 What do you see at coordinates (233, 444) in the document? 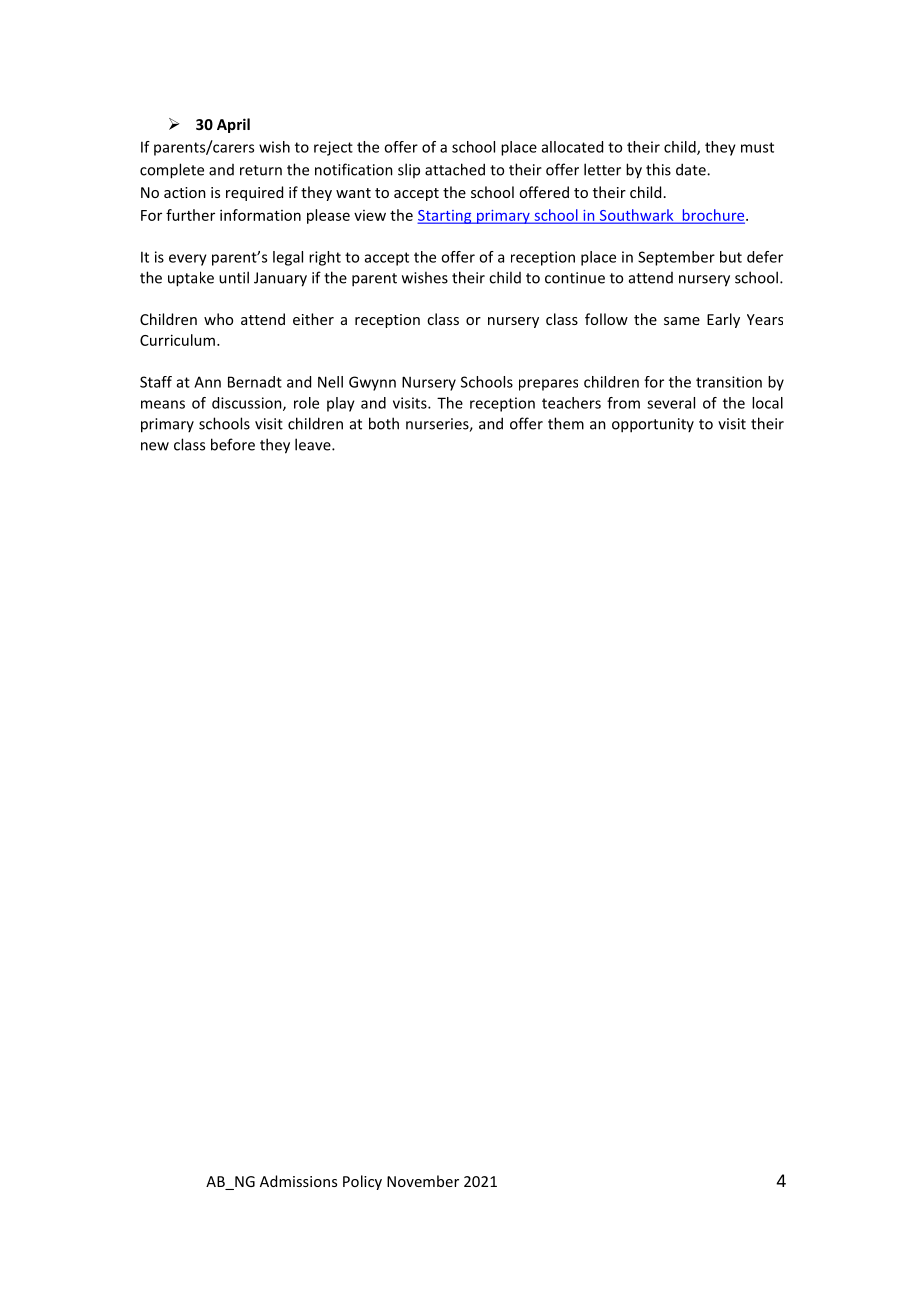
I see `before` at bounding box center [233, 444].
